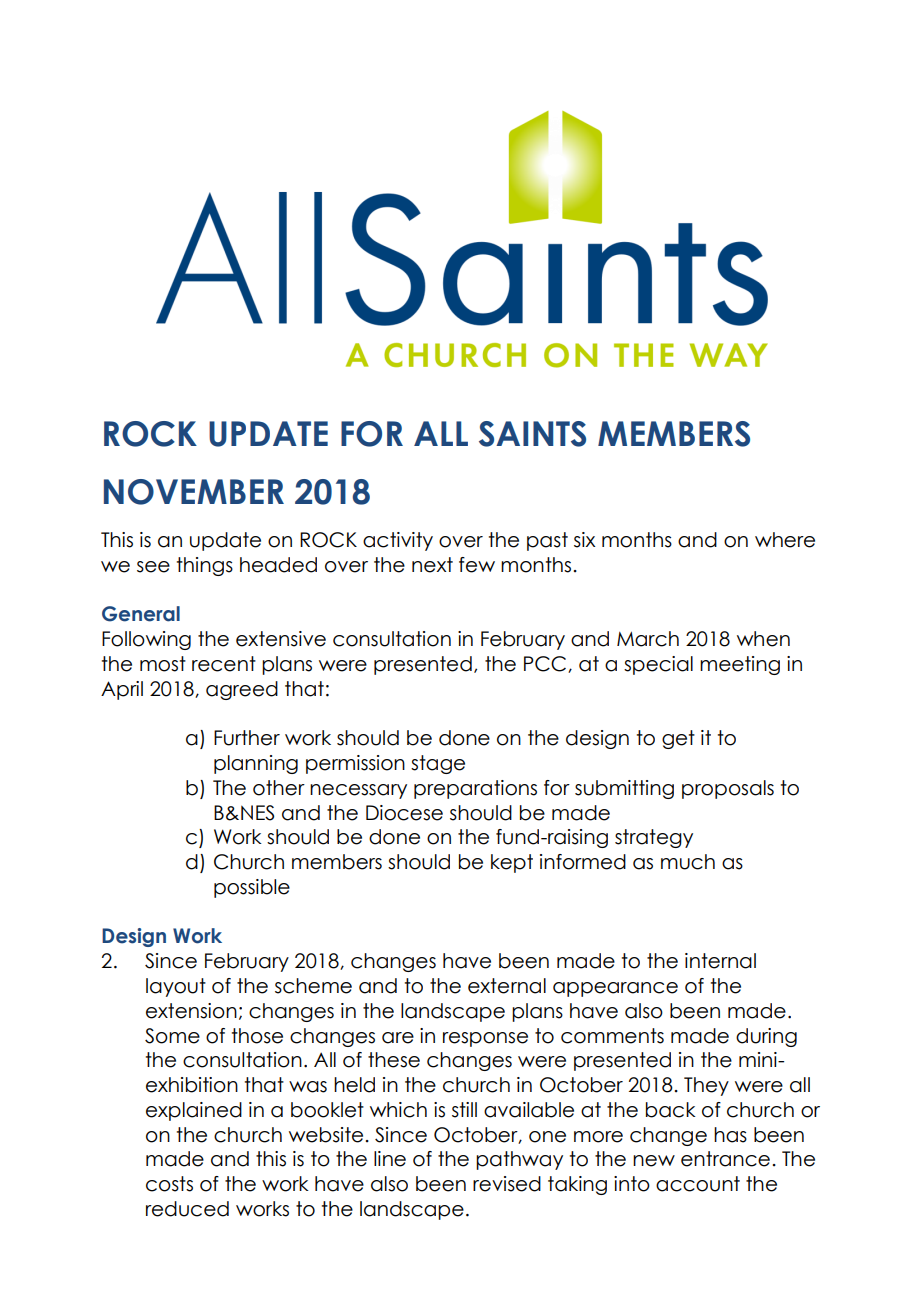 Image resolution: width=924 pixels, height=1309 pixels. I want to click on external, so click(507, 986).
